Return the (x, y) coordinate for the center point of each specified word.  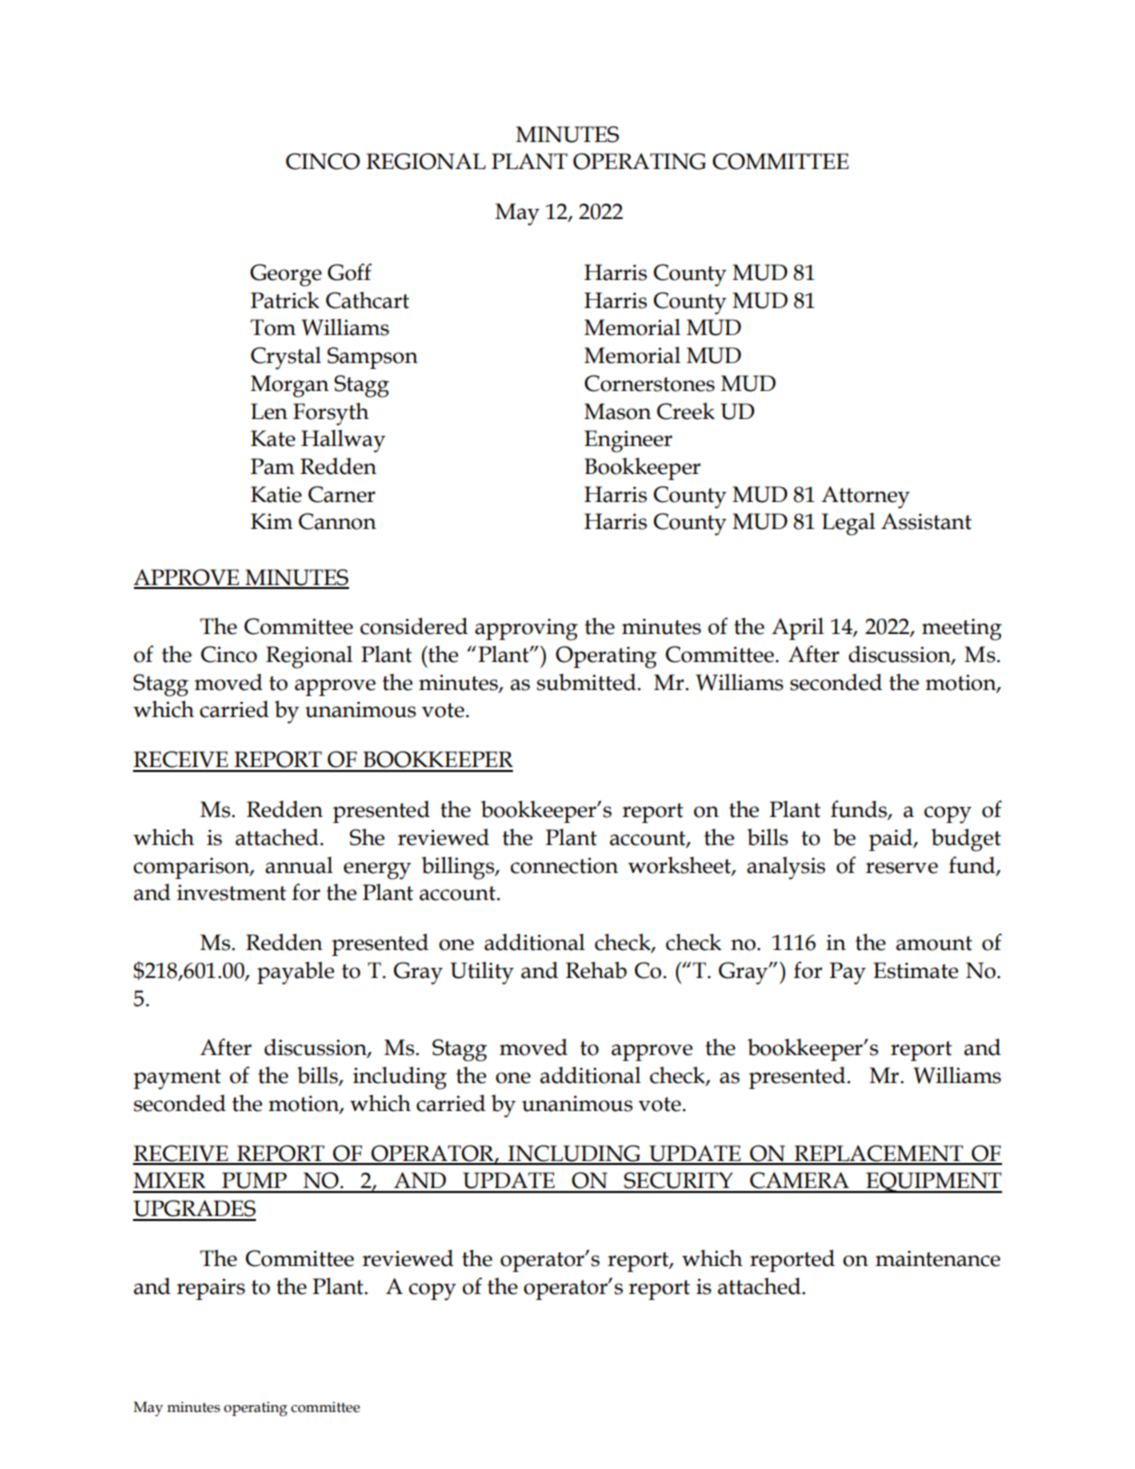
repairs (211, 1289)
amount (934, 943)
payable (295, 973)
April (798, 629)
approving (526, 629)
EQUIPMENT (933, 1182)
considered (414, 626)
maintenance (937, 1258)
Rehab (596, 970)
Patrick (284, 300)
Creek (686, 411)
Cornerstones (649, 383)
